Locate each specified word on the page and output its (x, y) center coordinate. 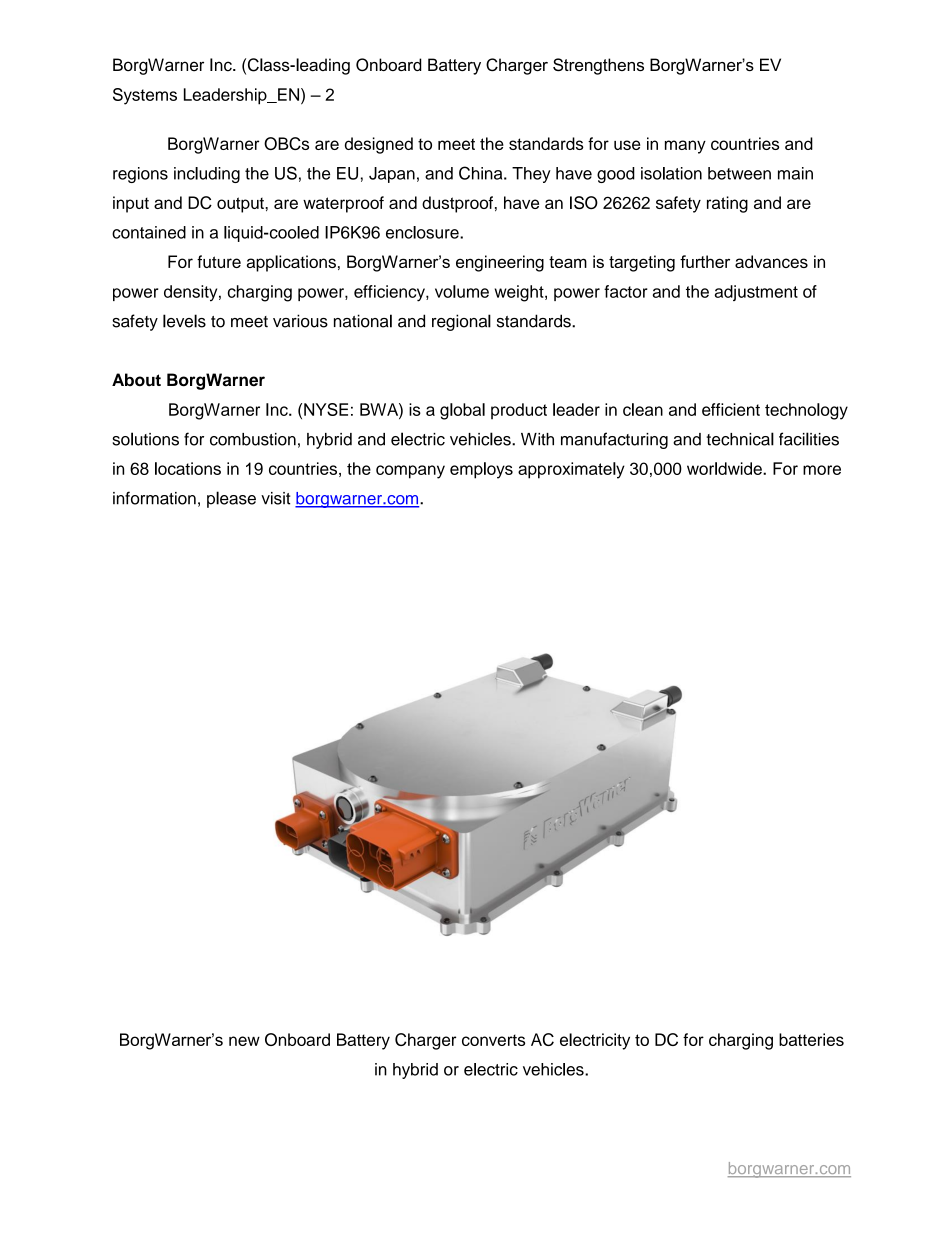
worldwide (725, 468)
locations (188, 468)
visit (275, 498)
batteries (811, 1039)
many (685, 147)
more (822, 470)
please (231, 499)
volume (462, 291)
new (244, 1041)
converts (493, 1040)
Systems (145, 96)
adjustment (756, 293)
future (219, 261)
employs (481, 470)
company (410, 472)
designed (379, 145)
